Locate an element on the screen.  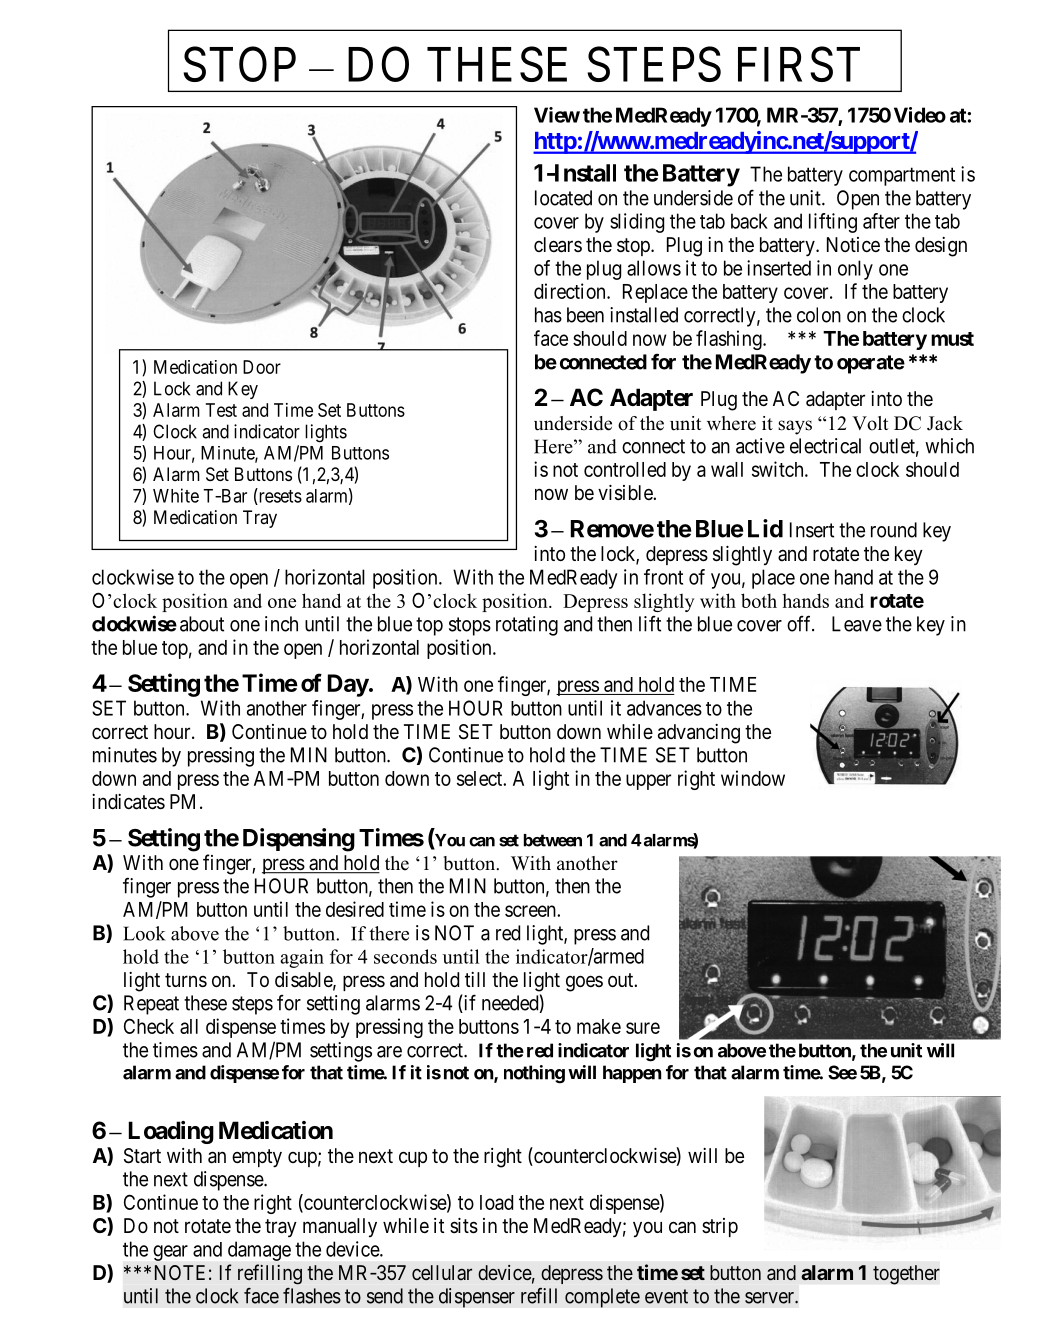
window is located at coordinates (753, 778).
